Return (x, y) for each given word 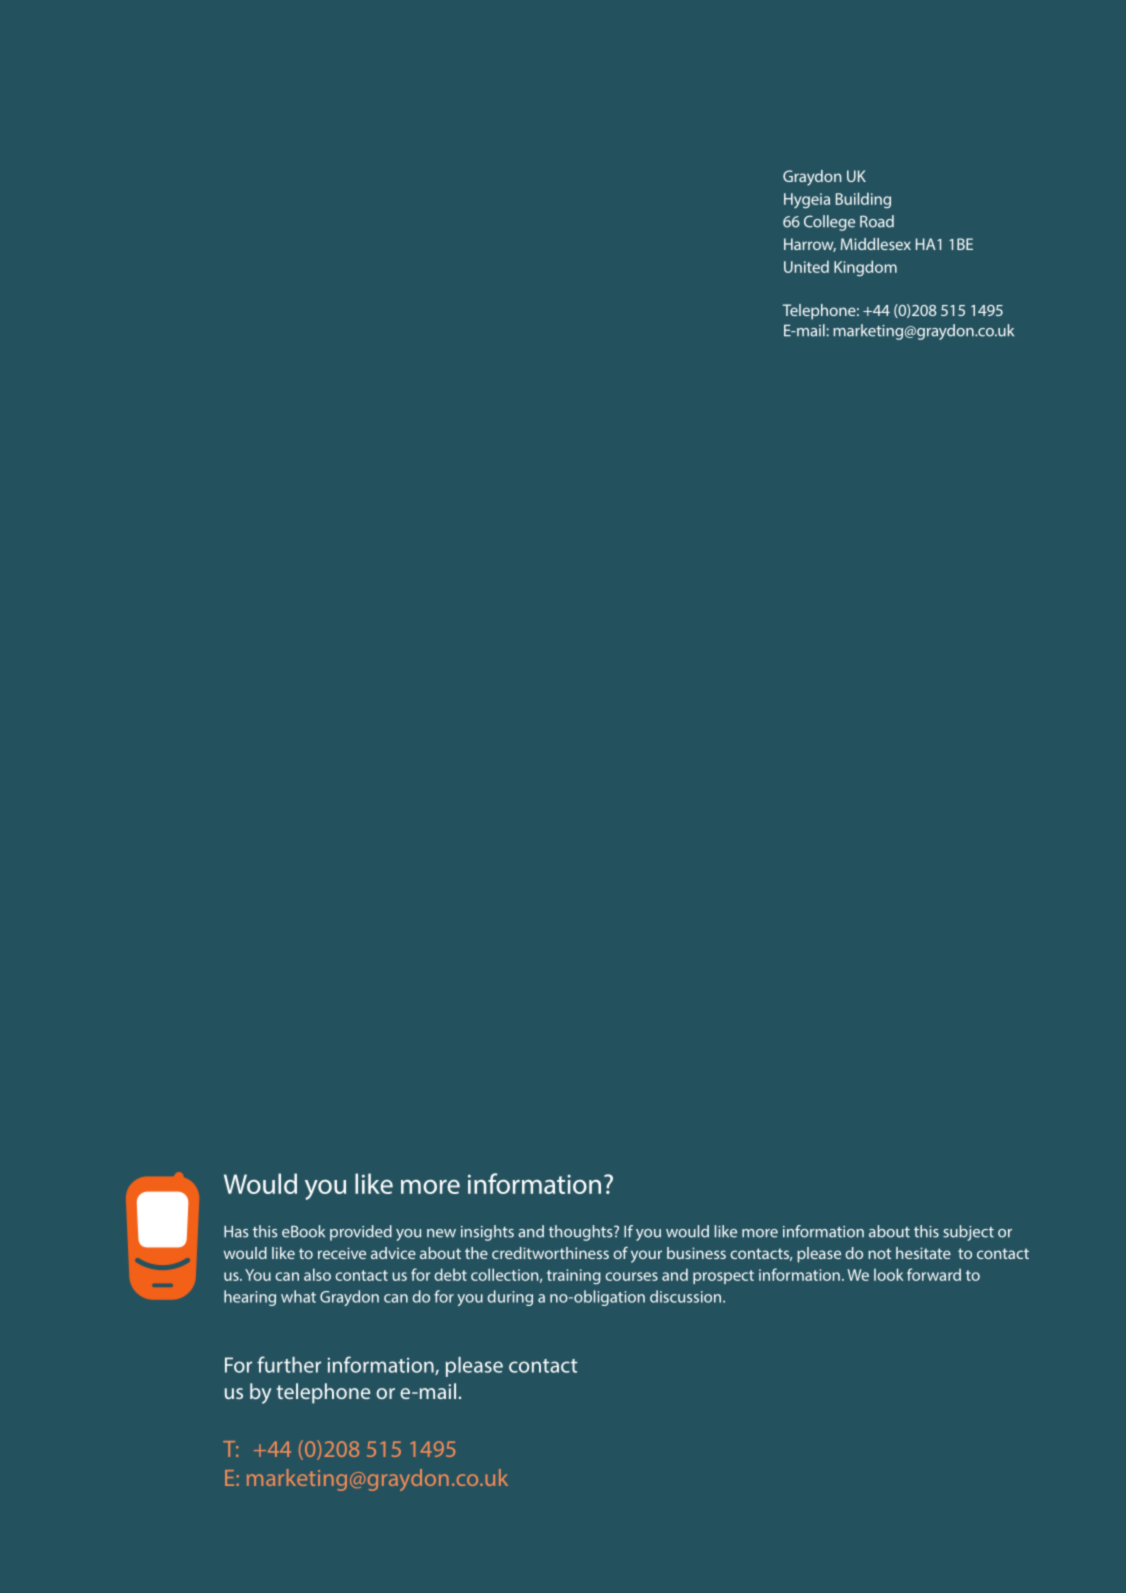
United (806, 266)
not (879, 1253)
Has (236, 1232)
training (574, 1276)
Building (863, 200)
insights (487, 1233)
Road (877, 221)
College (829, 223)
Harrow (810, 245)
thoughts (582, 1233)
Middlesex (876, 244)
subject (968, 1233)
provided (361, 1233)
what (298, 1296)
